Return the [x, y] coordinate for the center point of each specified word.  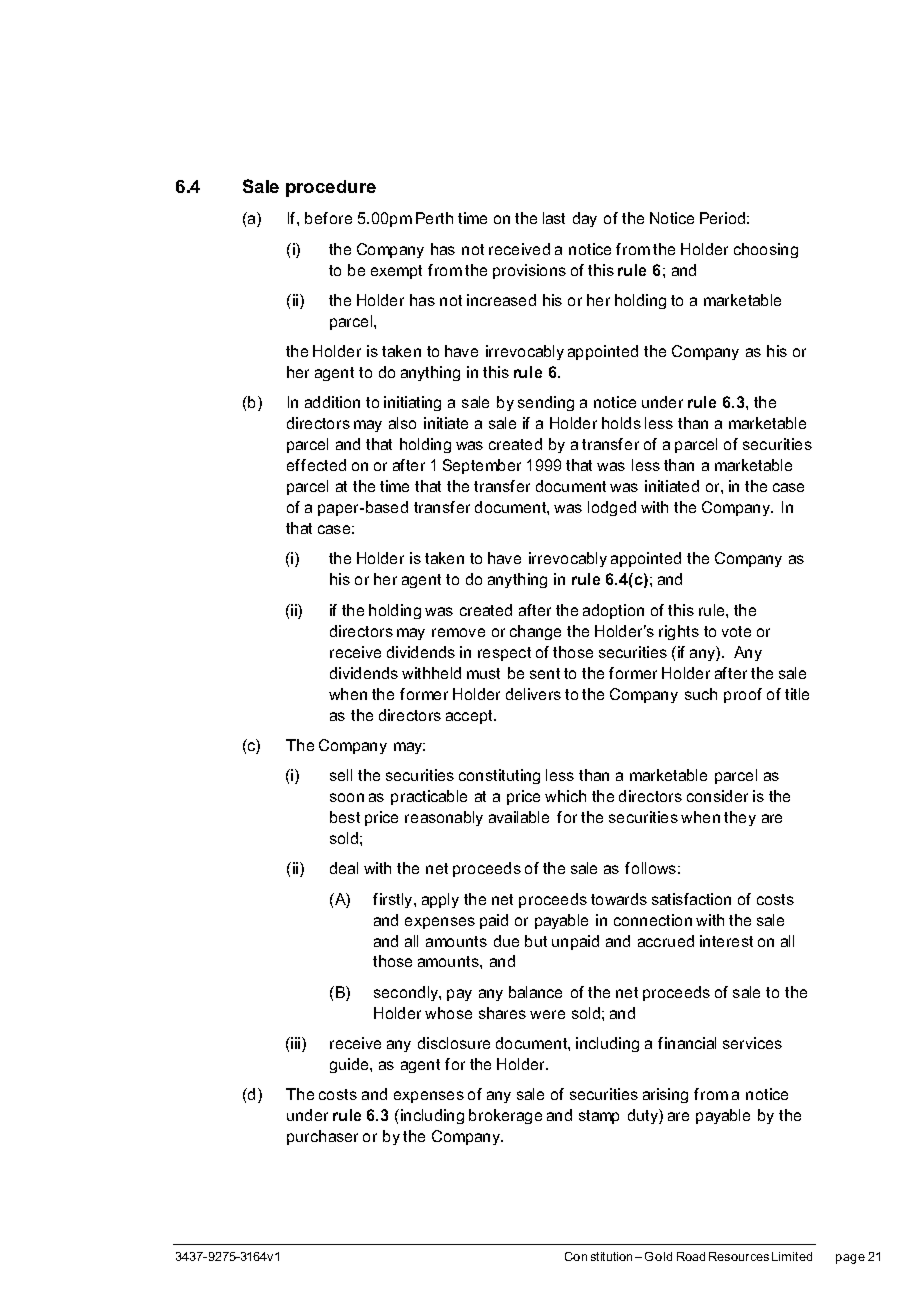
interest [726, 941]
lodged [612, 508]
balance [535, 992]
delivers [533, 694]
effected [316, 465]
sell [341, 775]
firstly [394, 900]
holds [621, 423]
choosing [766, 250]
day [585, 219]
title [797, 694]
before [328, 218]
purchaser [322, 1137]
